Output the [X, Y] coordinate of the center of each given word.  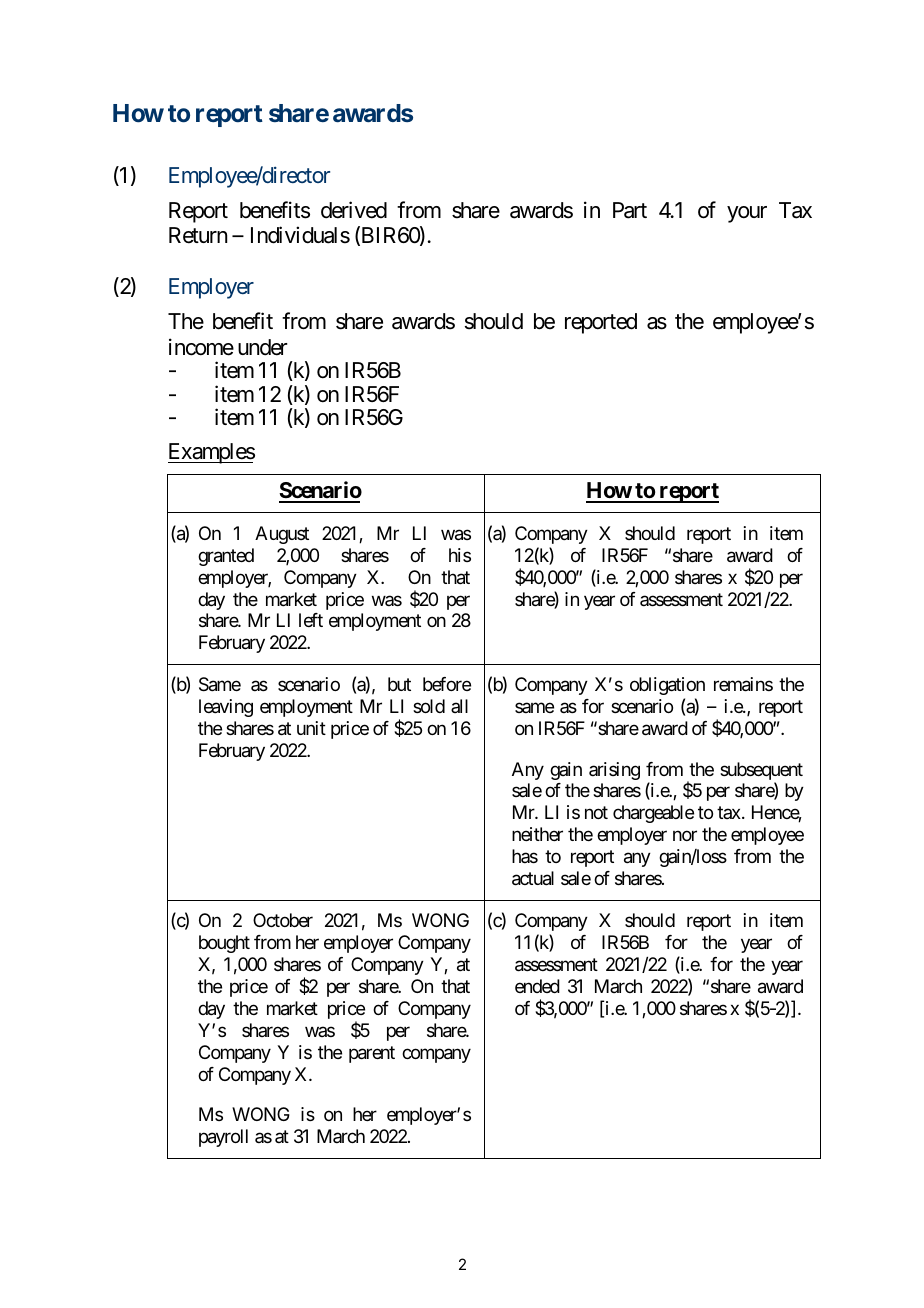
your [747, 214]
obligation [667, 686]
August [282, 535]
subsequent [761, 771]
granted [226, 557]
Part [630, 210]
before [447, 684]
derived [354, 210]
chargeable [653, 814]
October [283, 920]
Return [198, 235]
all [459, 706]
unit [311, 728]
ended [537, 986]
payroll [223, 1138]
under [263, 347]
